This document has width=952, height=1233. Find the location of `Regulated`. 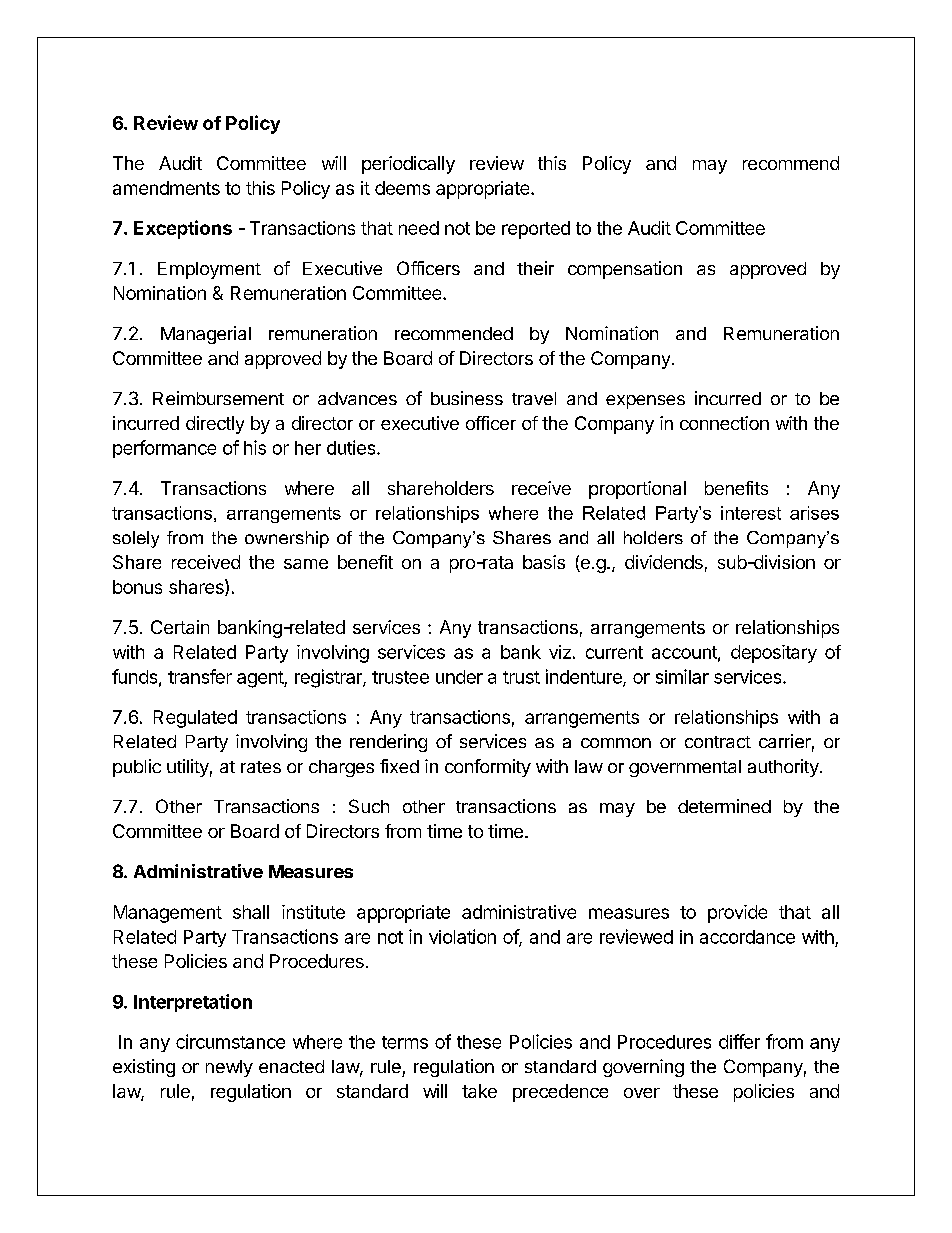

Regulated is located at coordinates (195, 719).
